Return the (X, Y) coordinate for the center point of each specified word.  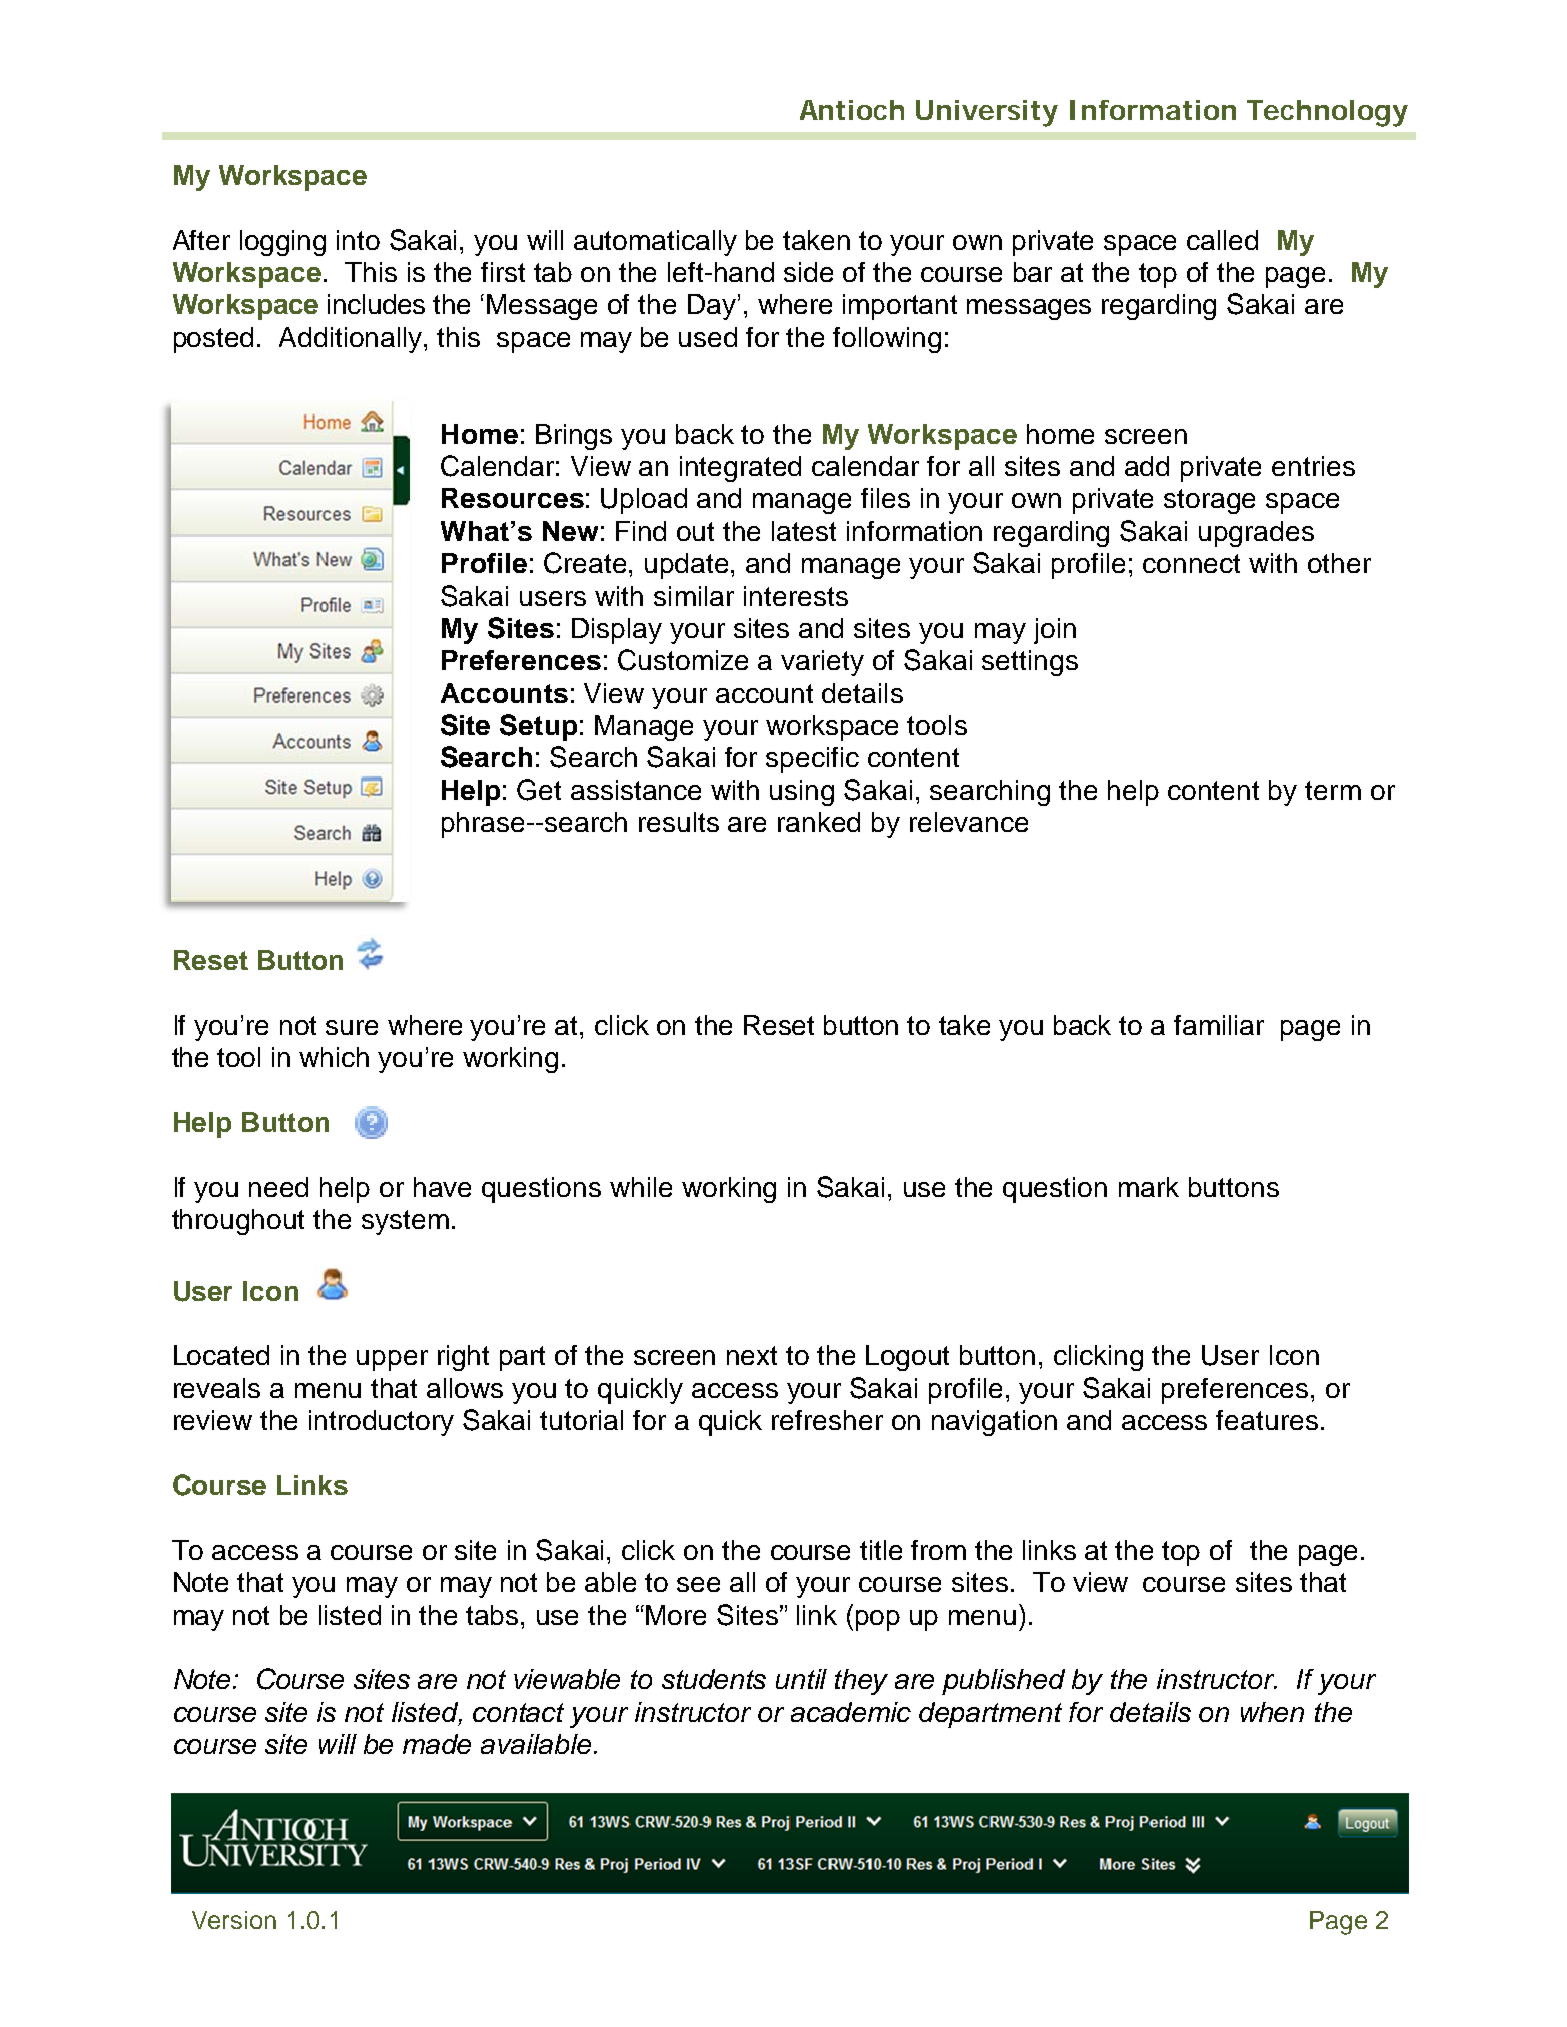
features (1267, 1420)
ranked (819, 822)
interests (796, 596)
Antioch (852, 110)
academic (851, 1712)
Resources (513, 498)
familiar (1219, 1025)
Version (234, 1920)
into (358, 240)
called (1222, 240)
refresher (827, 1420)
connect (1191, 563)
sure (352, 1027)
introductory (381, 1423)
